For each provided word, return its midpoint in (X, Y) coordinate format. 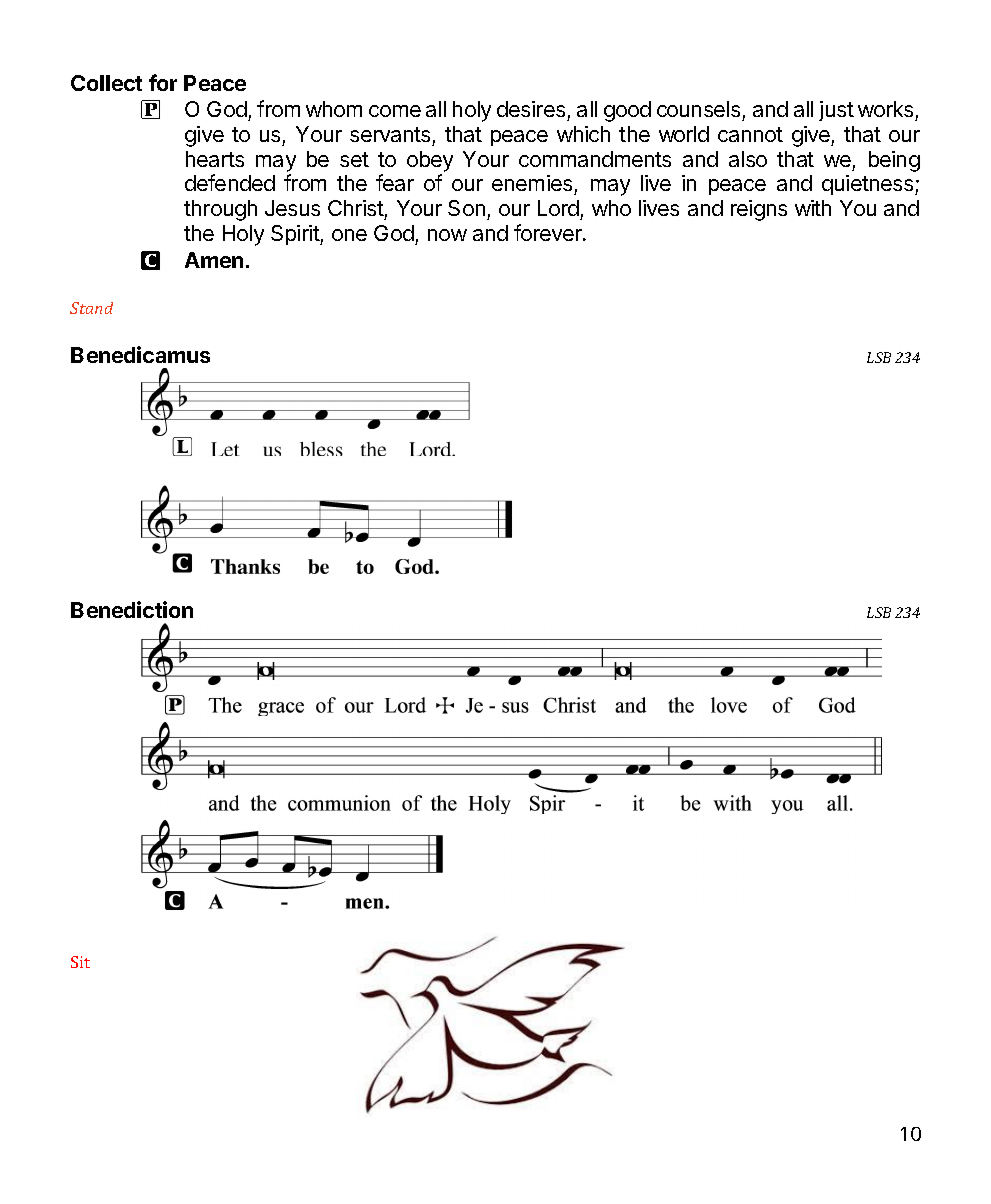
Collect (106, 83)
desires (531, 109)
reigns (759, 210)
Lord (559, 210)
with (813, 208)
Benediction (132, 609)
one (349, 235)
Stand (91, 308)
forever (549, 232)
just (836, 111)
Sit (80, 962)
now (447, 235)
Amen (214, 260)
